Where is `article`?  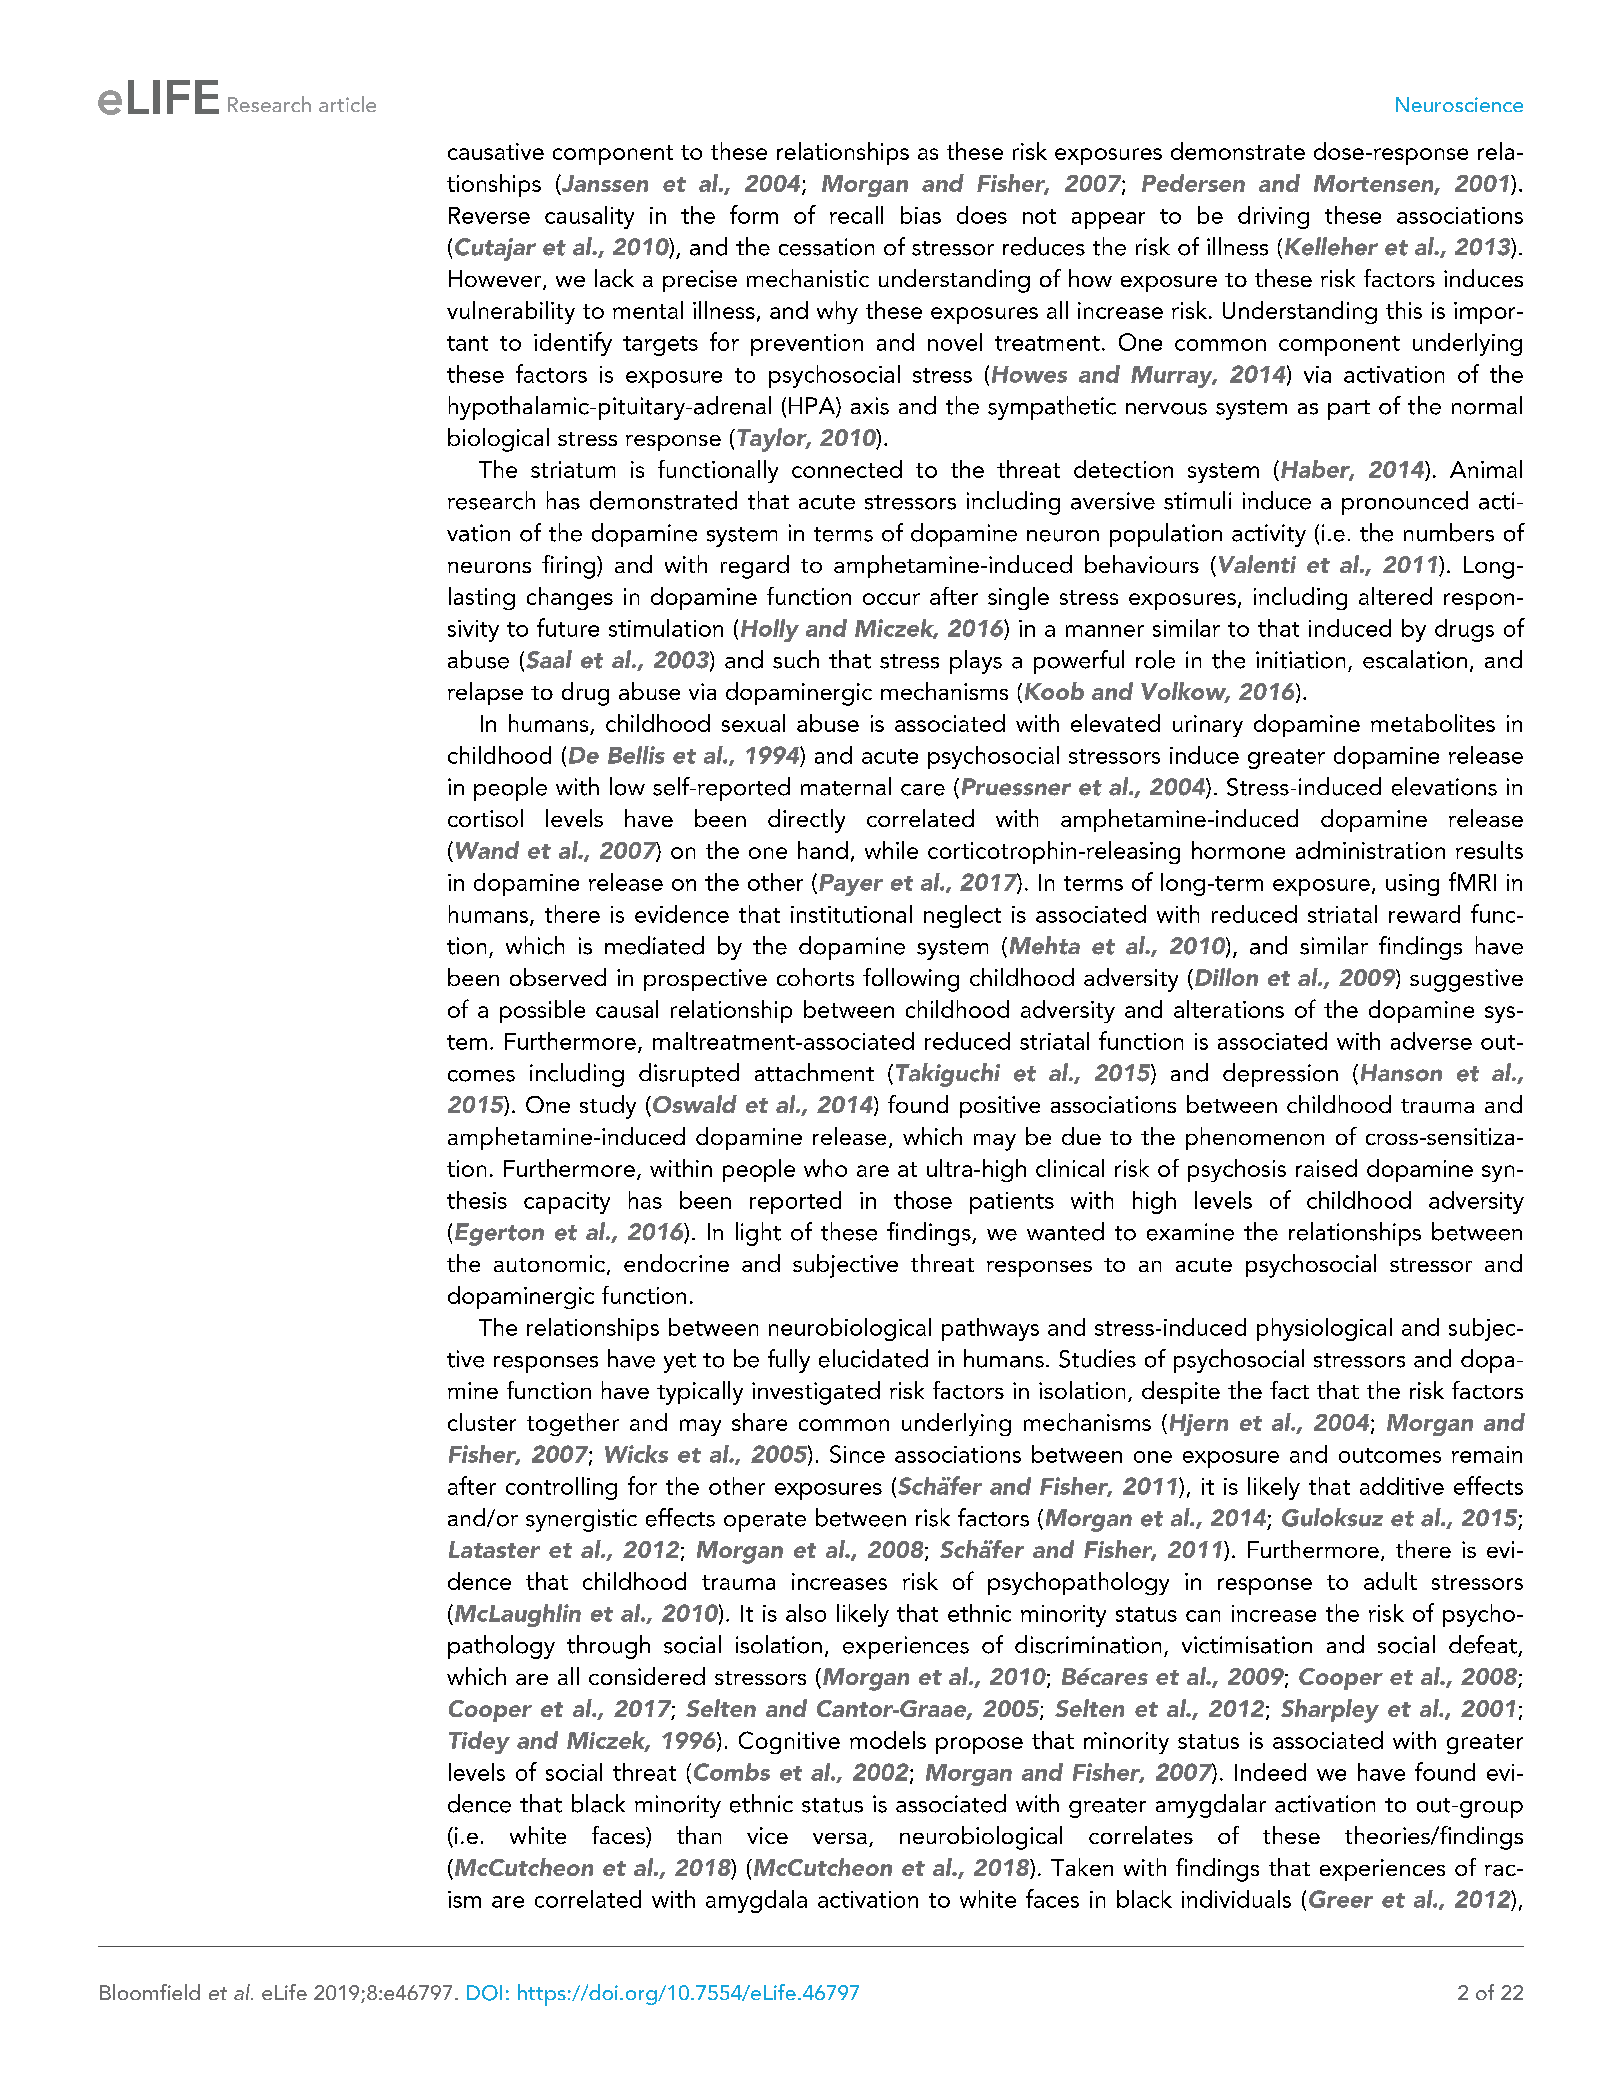
article is located at coordinates (347, 104).
